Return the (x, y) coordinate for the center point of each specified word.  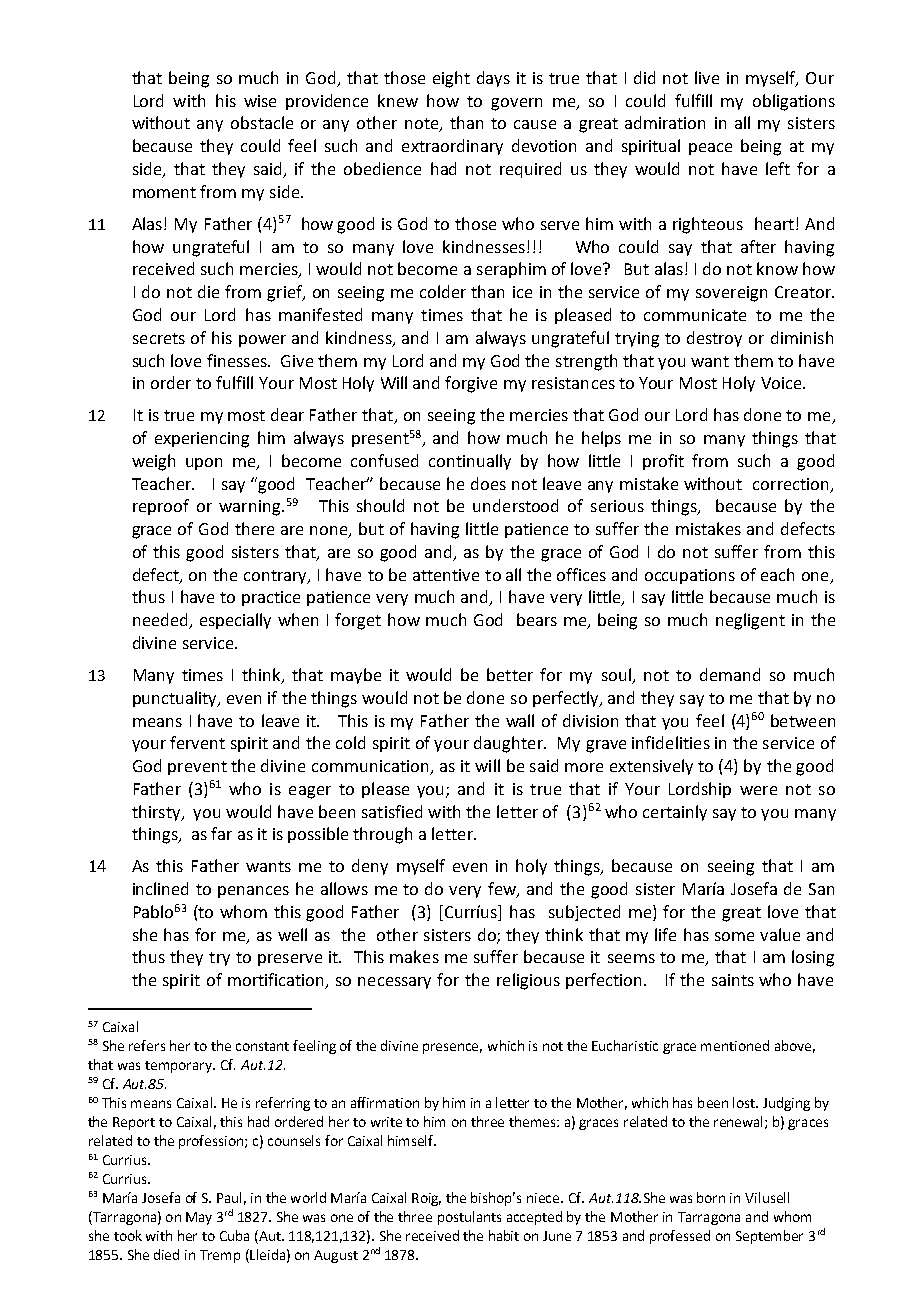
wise (260, 101)
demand (730, 674)
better (510, 674)
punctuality (176, 699)
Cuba (234, 1235)
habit (504, 1235)
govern (516, 104)
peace (710, 149)
